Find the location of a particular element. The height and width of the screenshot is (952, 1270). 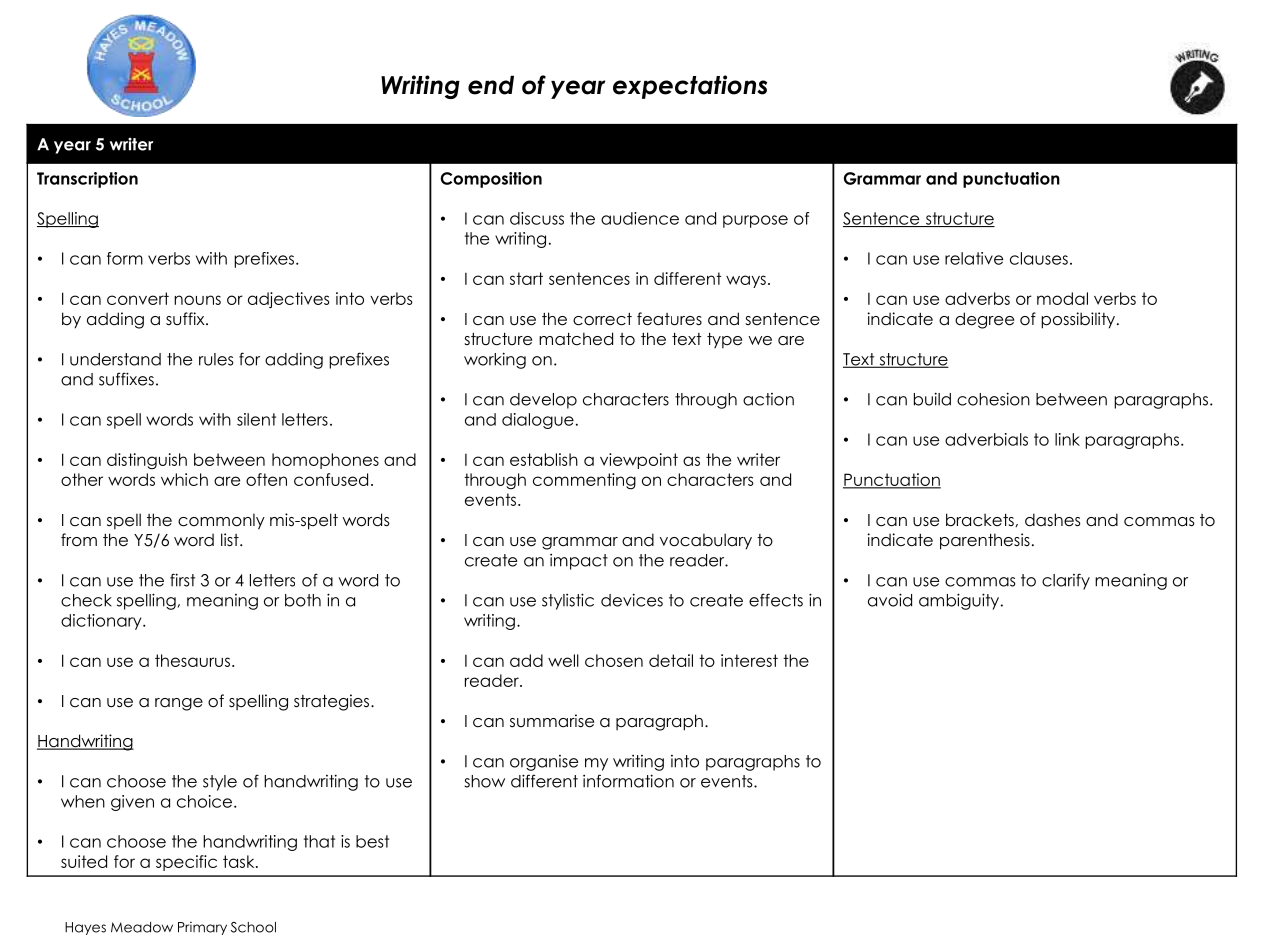

relative is located at coordinates (974, 258).
